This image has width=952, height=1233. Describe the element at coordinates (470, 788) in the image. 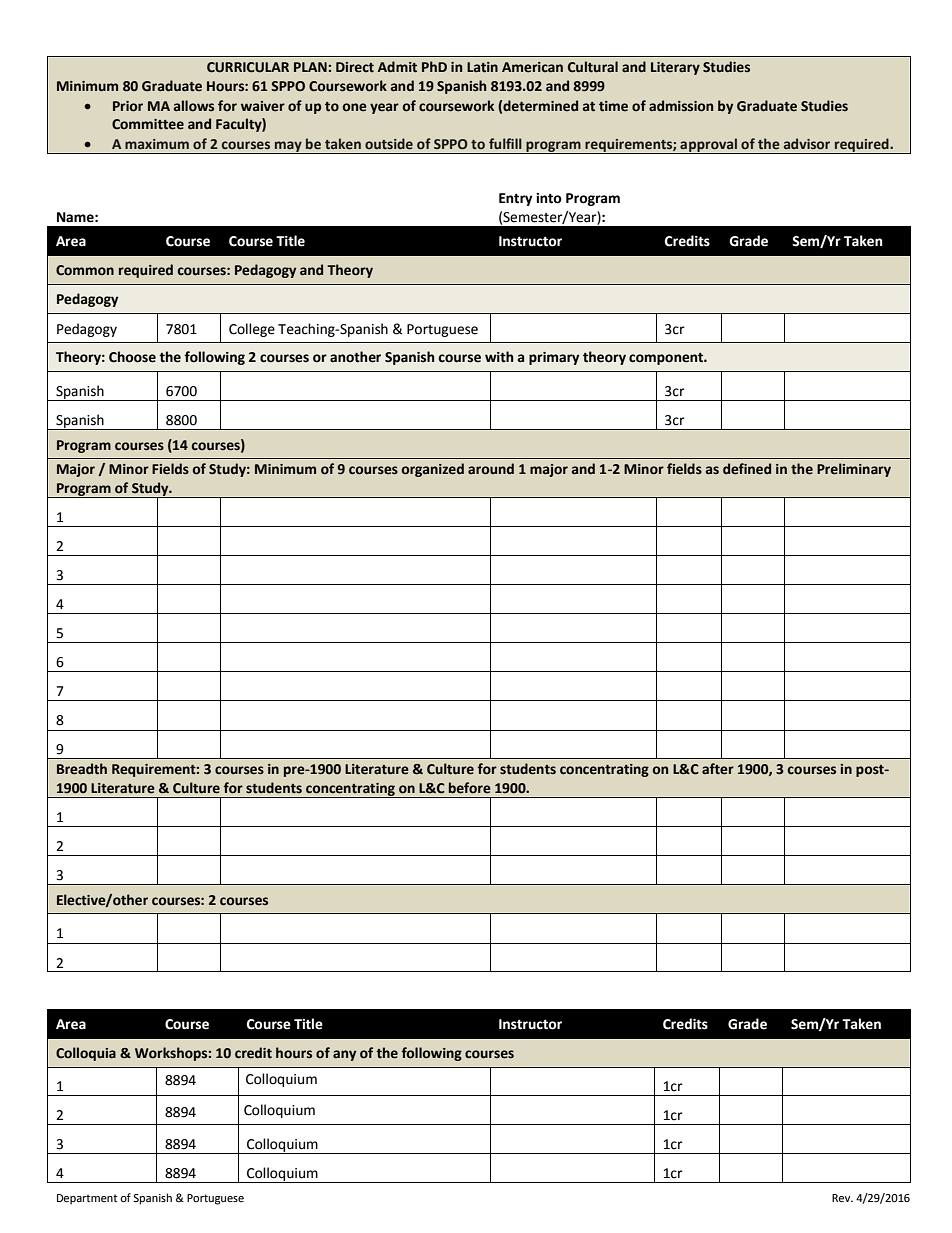

I see `before` at that location.
